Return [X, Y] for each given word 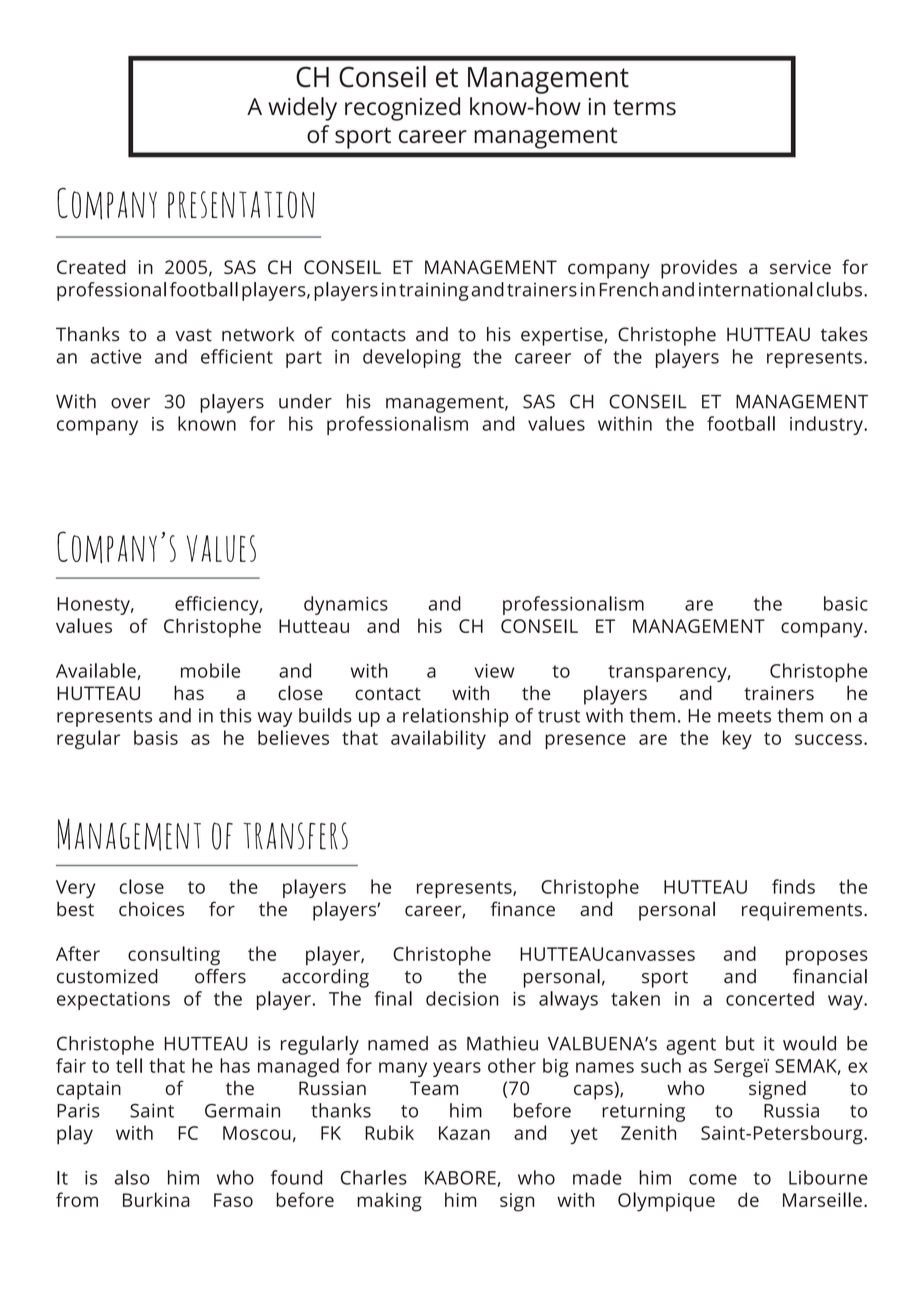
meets [744, 716]
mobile [210, 670]
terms [644, 107]
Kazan [464, 1133]
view [494, 671]
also [132, 1177]
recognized [402, 109]
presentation [241, 205]
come [713, 1179]
